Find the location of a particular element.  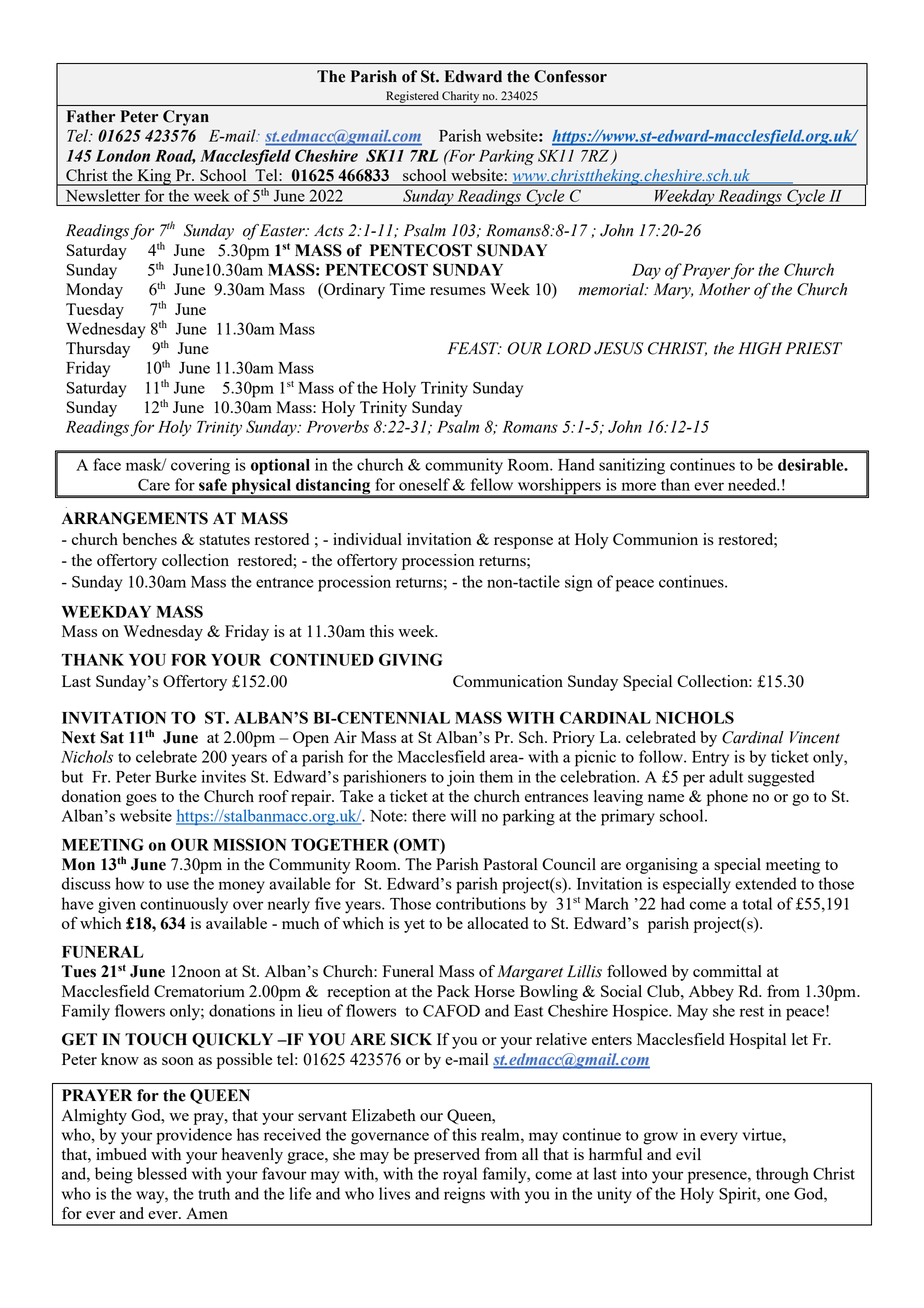

Confessor is located at coordinates (570, 76).
